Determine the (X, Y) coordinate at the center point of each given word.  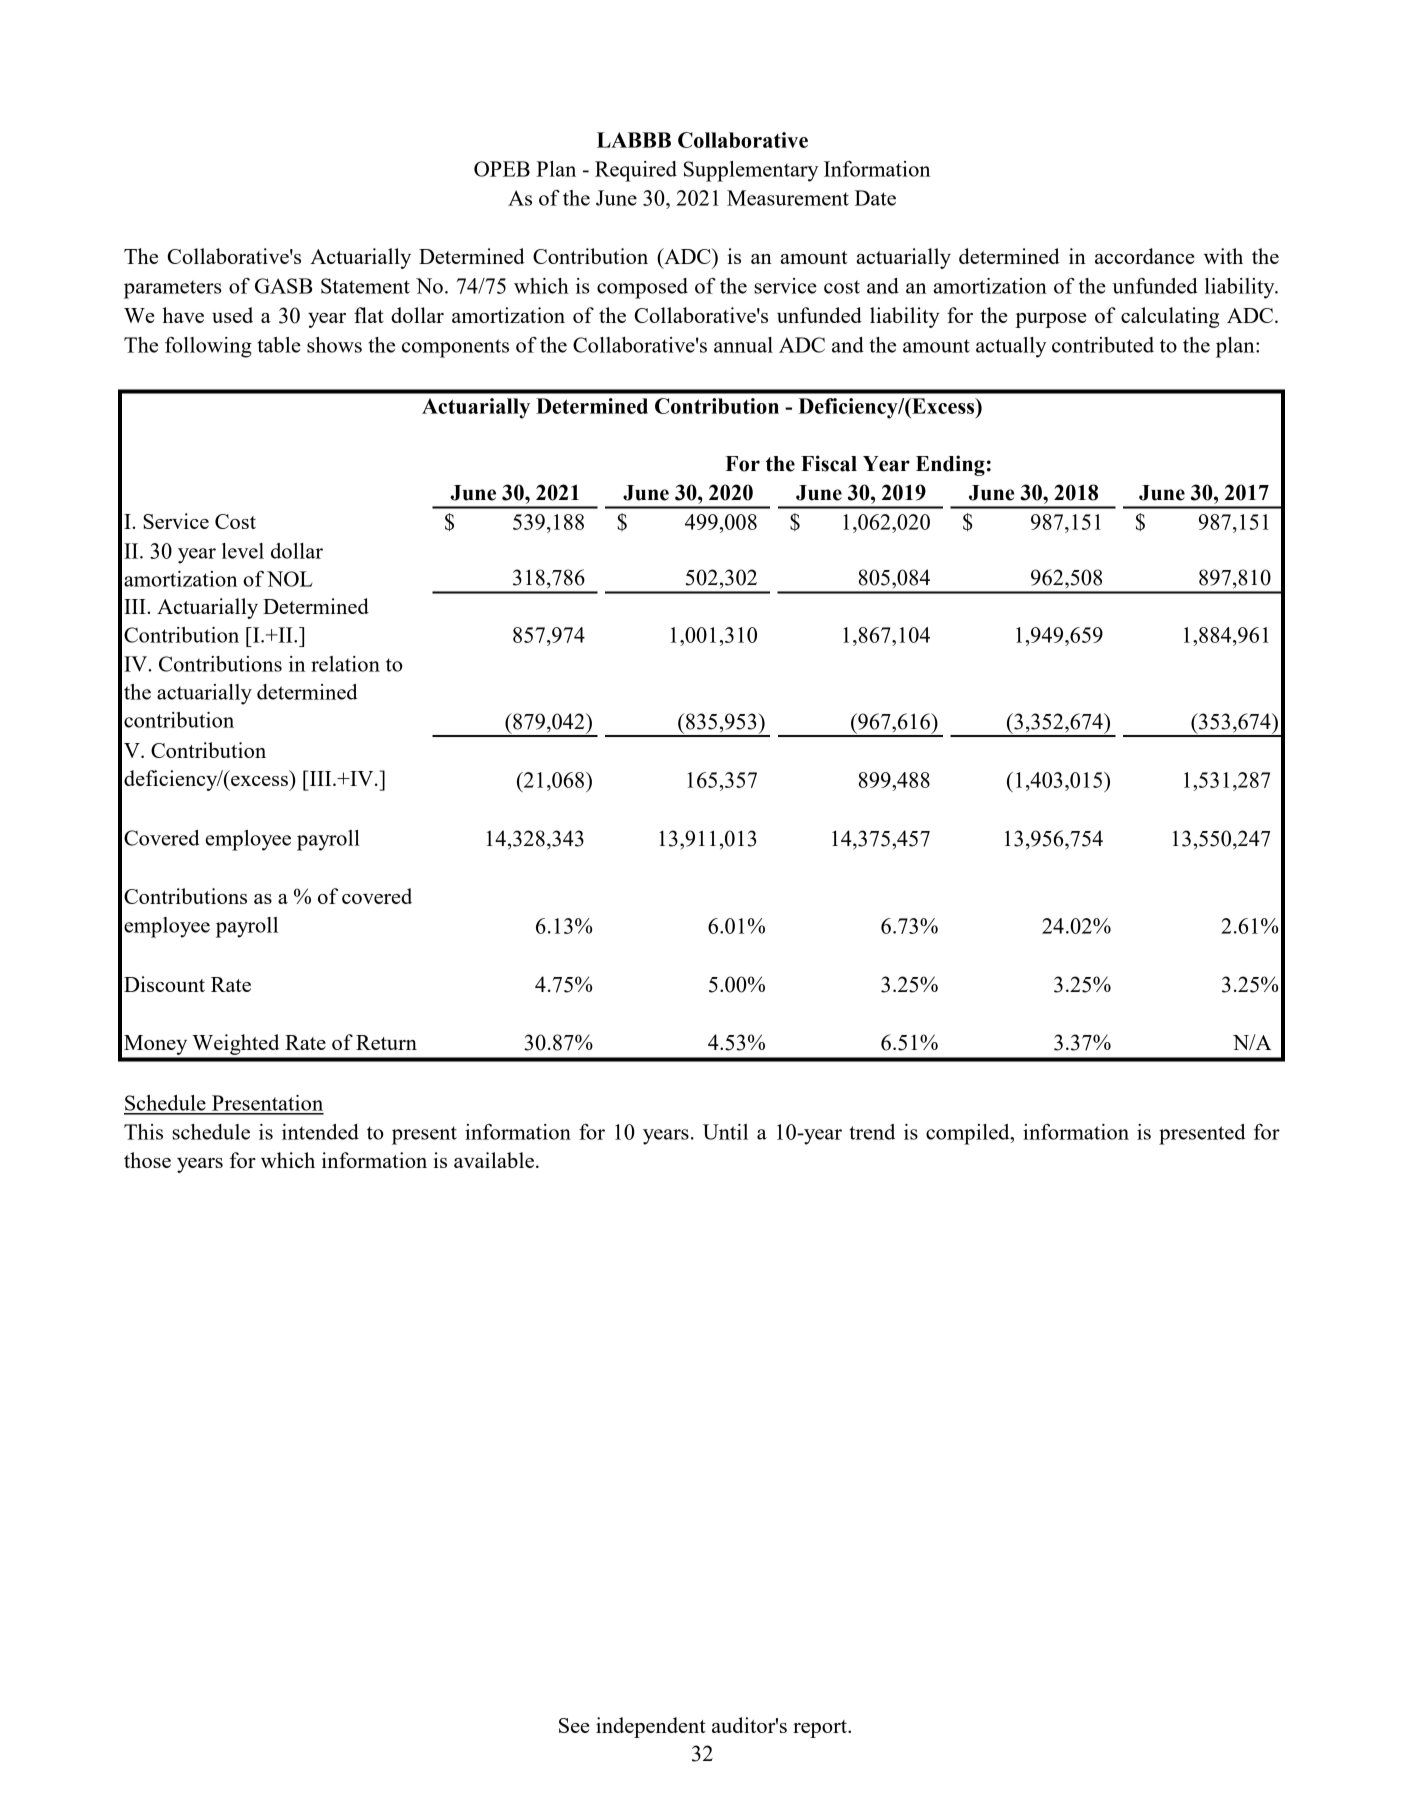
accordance (1144, 256)
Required (636, 171)
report (821, 1729)
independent (651, 1727)
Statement (365, 286)
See (574, 1725)
